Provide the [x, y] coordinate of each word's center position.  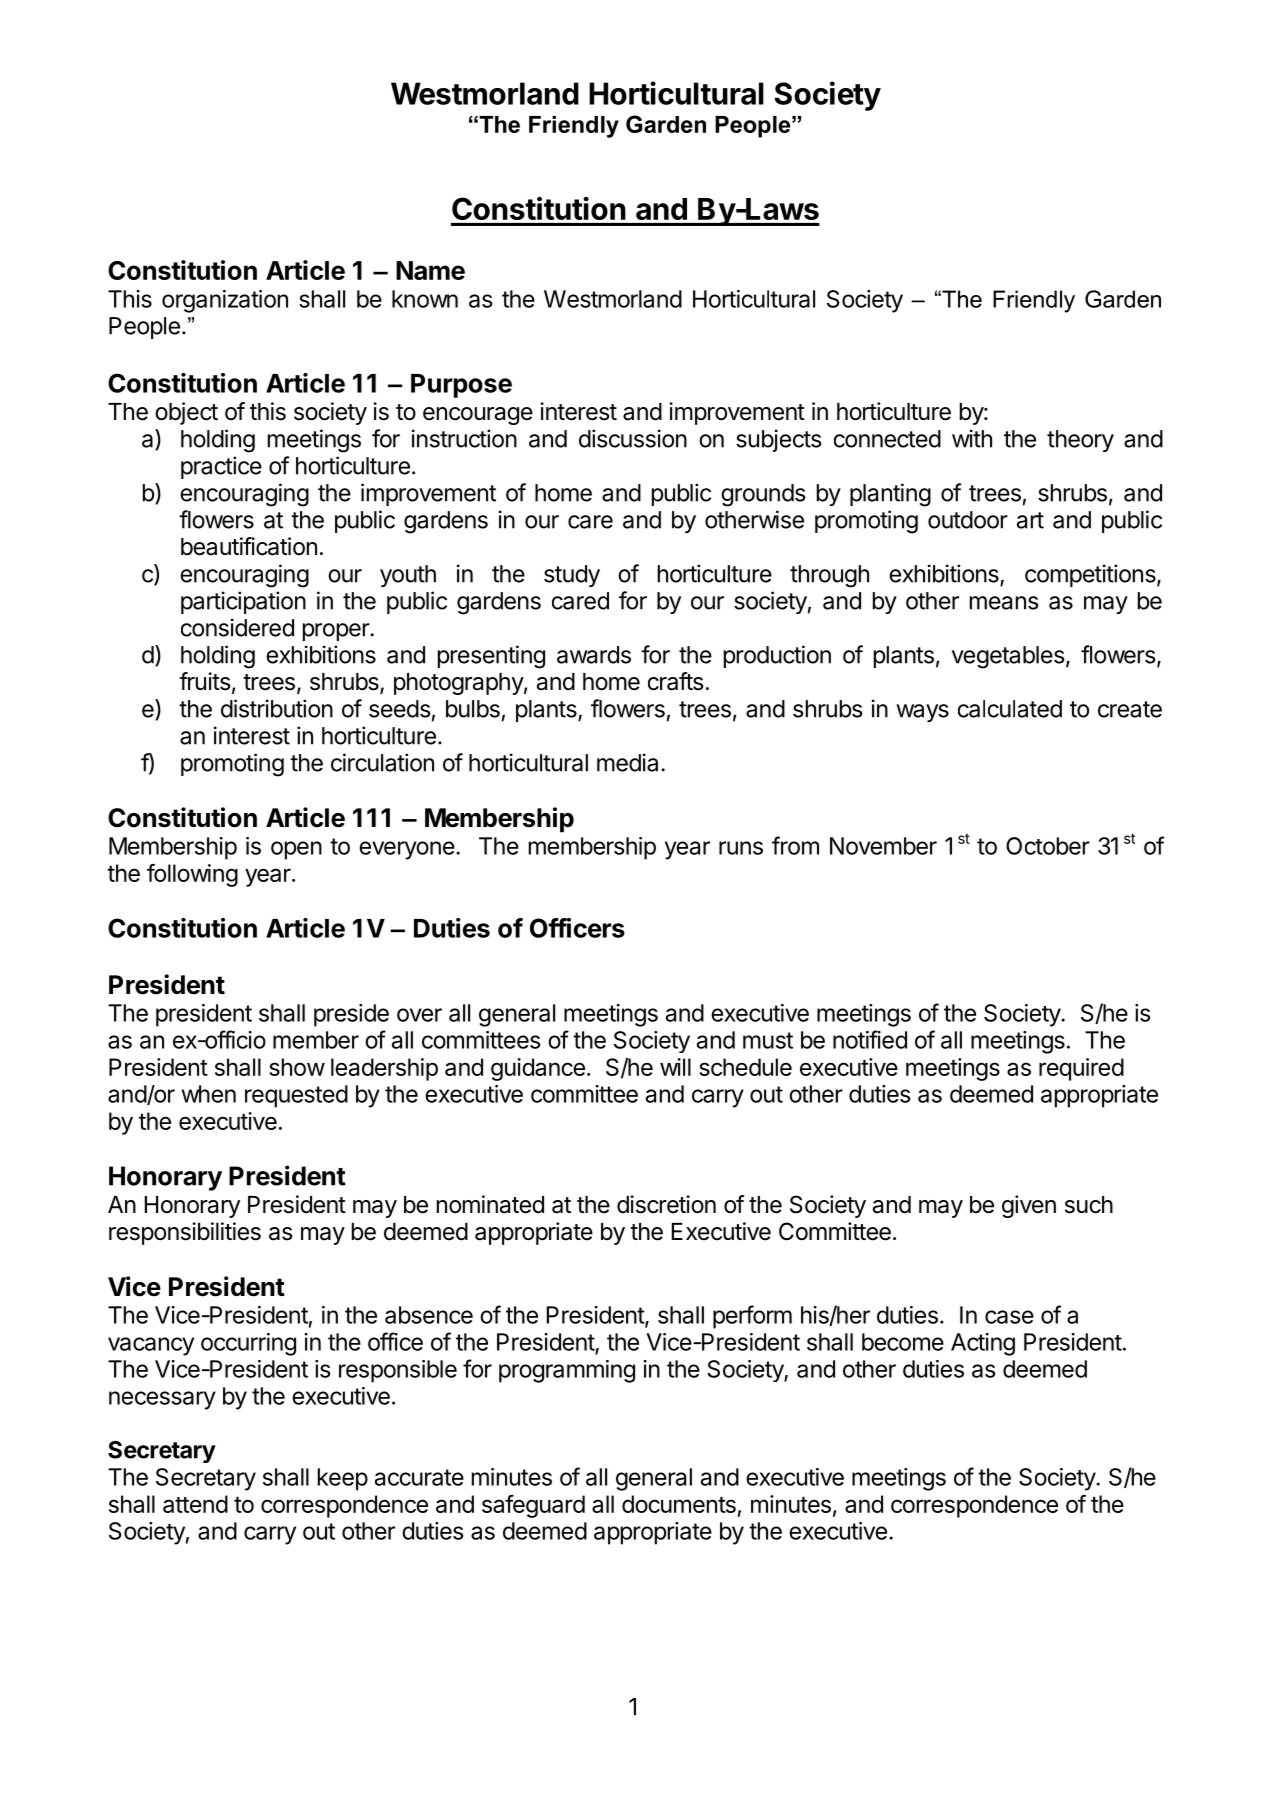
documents [679, 1504]
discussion [633, 438]
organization [225, 301]
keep [343, 1479]
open [296, 850]
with [972, 438]
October [1048, 846]
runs [741, 848]
